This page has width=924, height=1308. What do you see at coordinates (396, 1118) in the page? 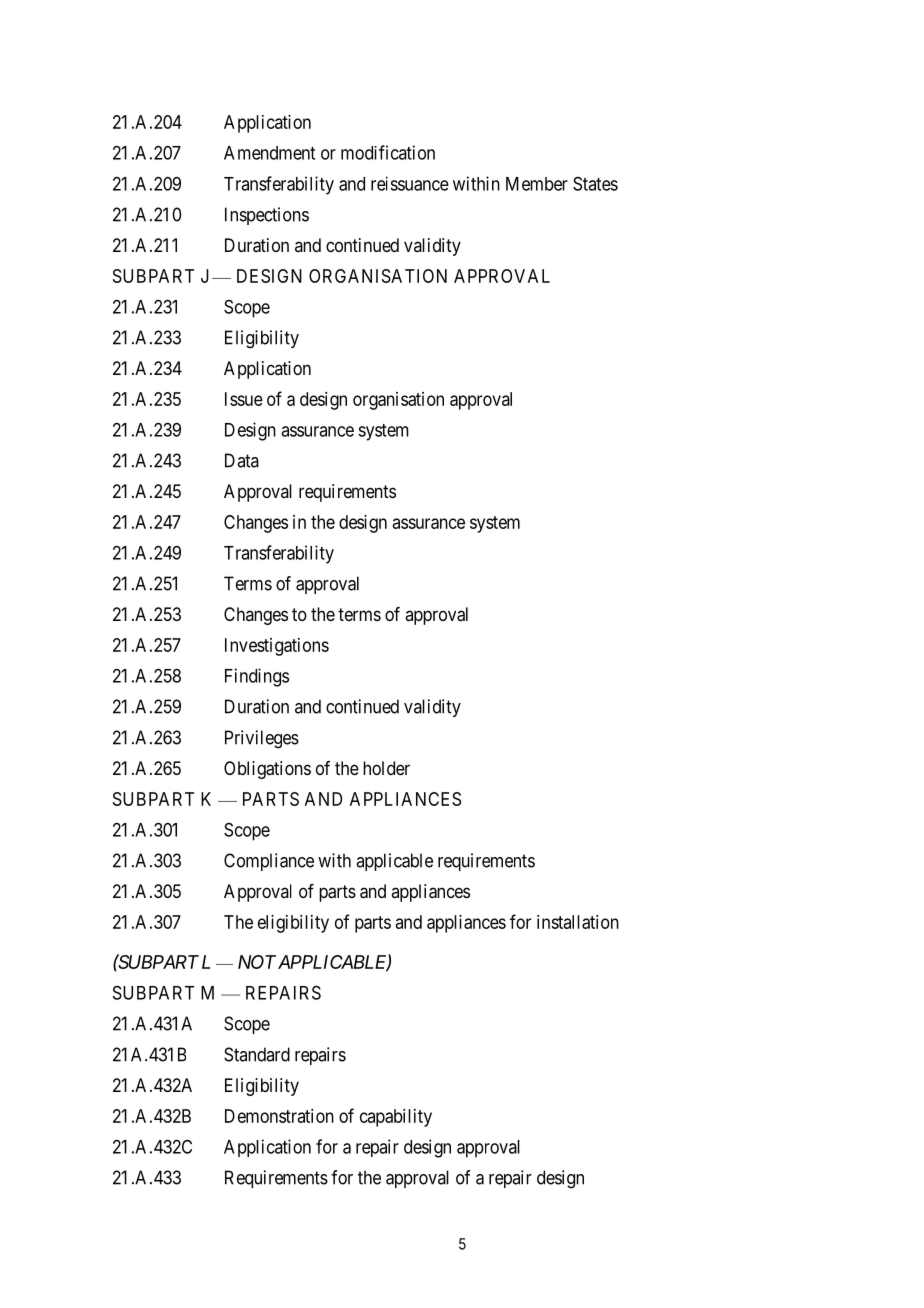
I see `capability` at bounding box center [396, 1118].
